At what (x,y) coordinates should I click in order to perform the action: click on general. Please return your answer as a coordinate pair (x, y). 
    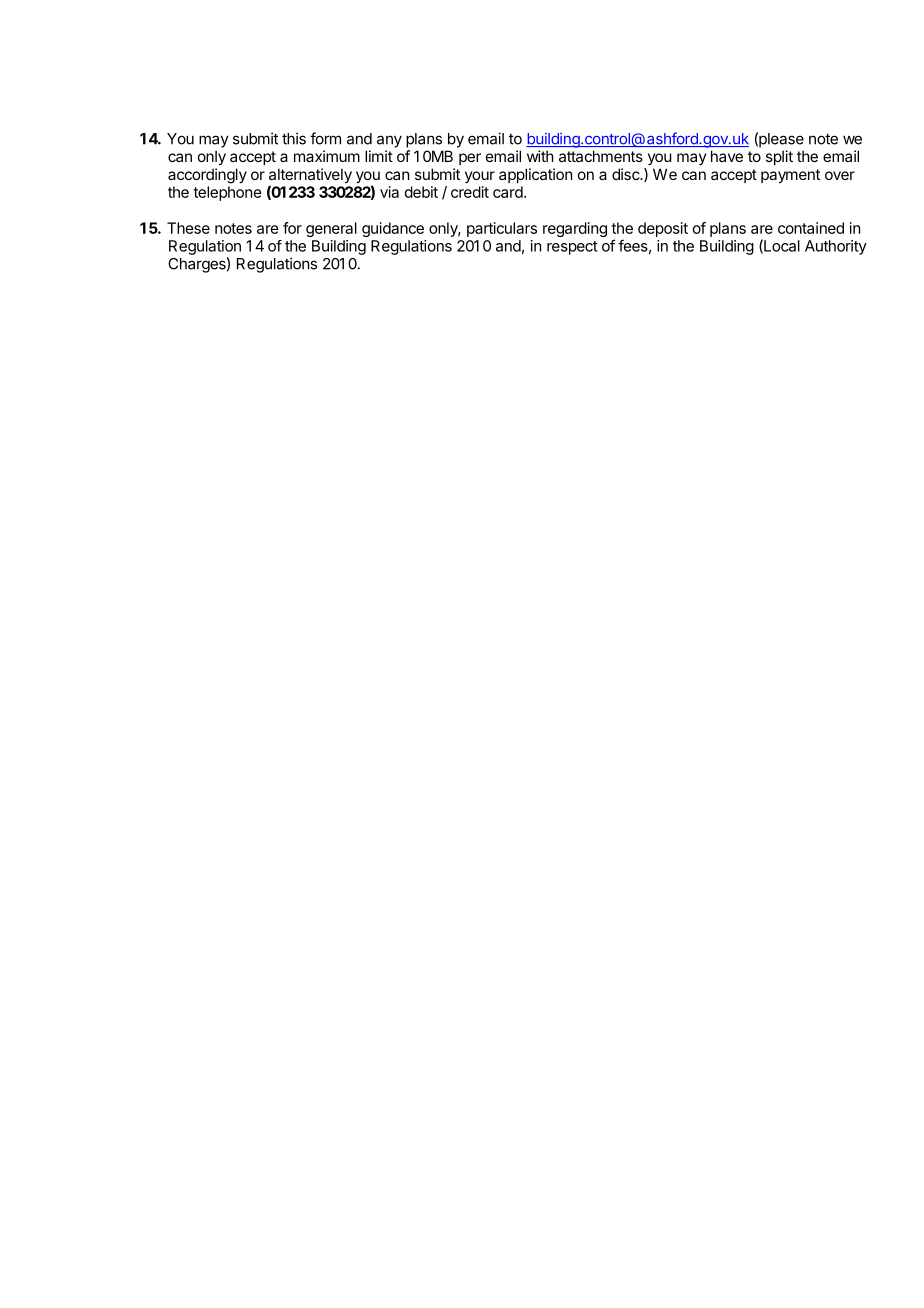
    Looking at the image, I should click on (331, 229).
